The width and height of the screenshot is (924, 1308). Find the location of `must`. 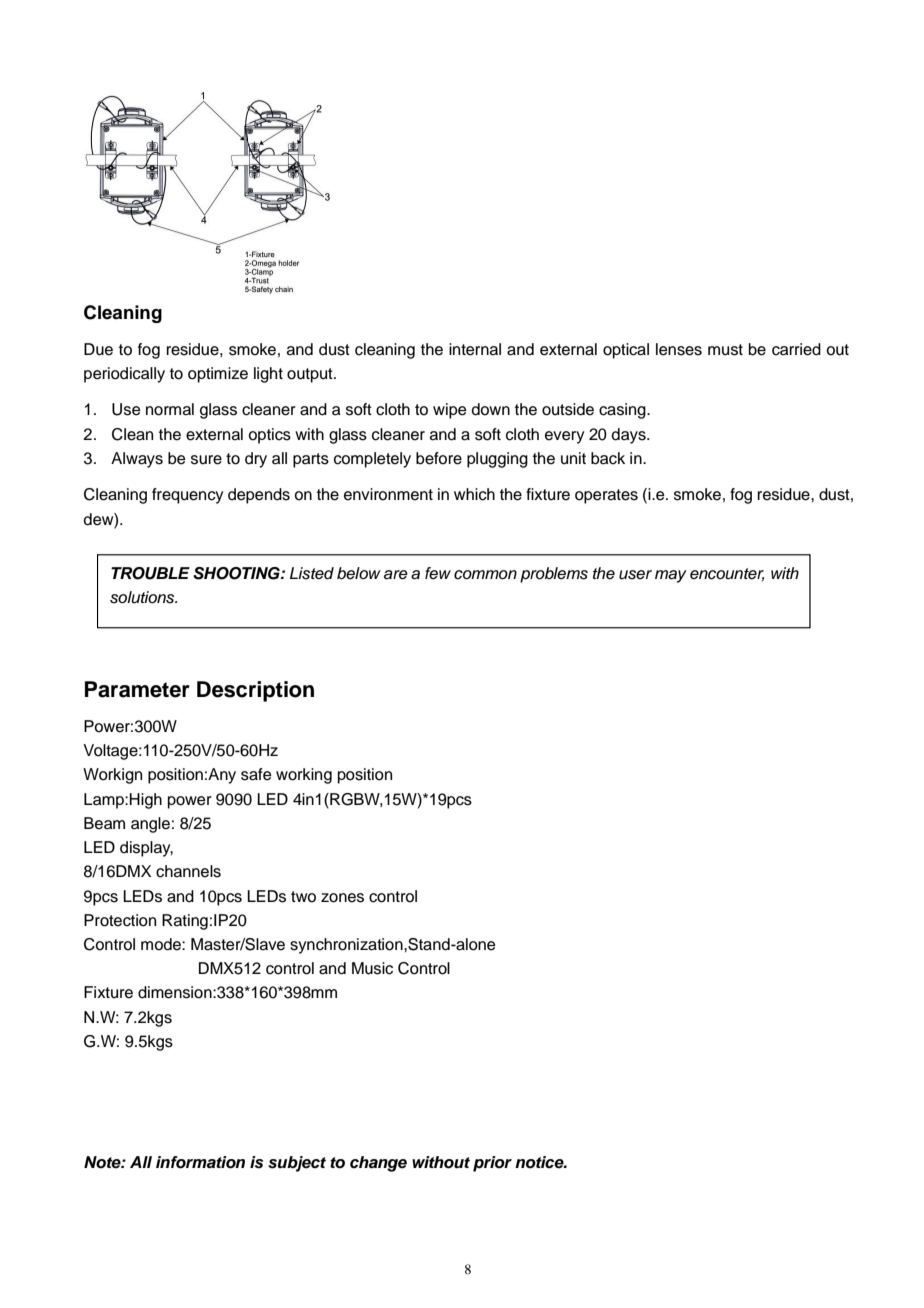

must is located at coordinates (725, 350).
